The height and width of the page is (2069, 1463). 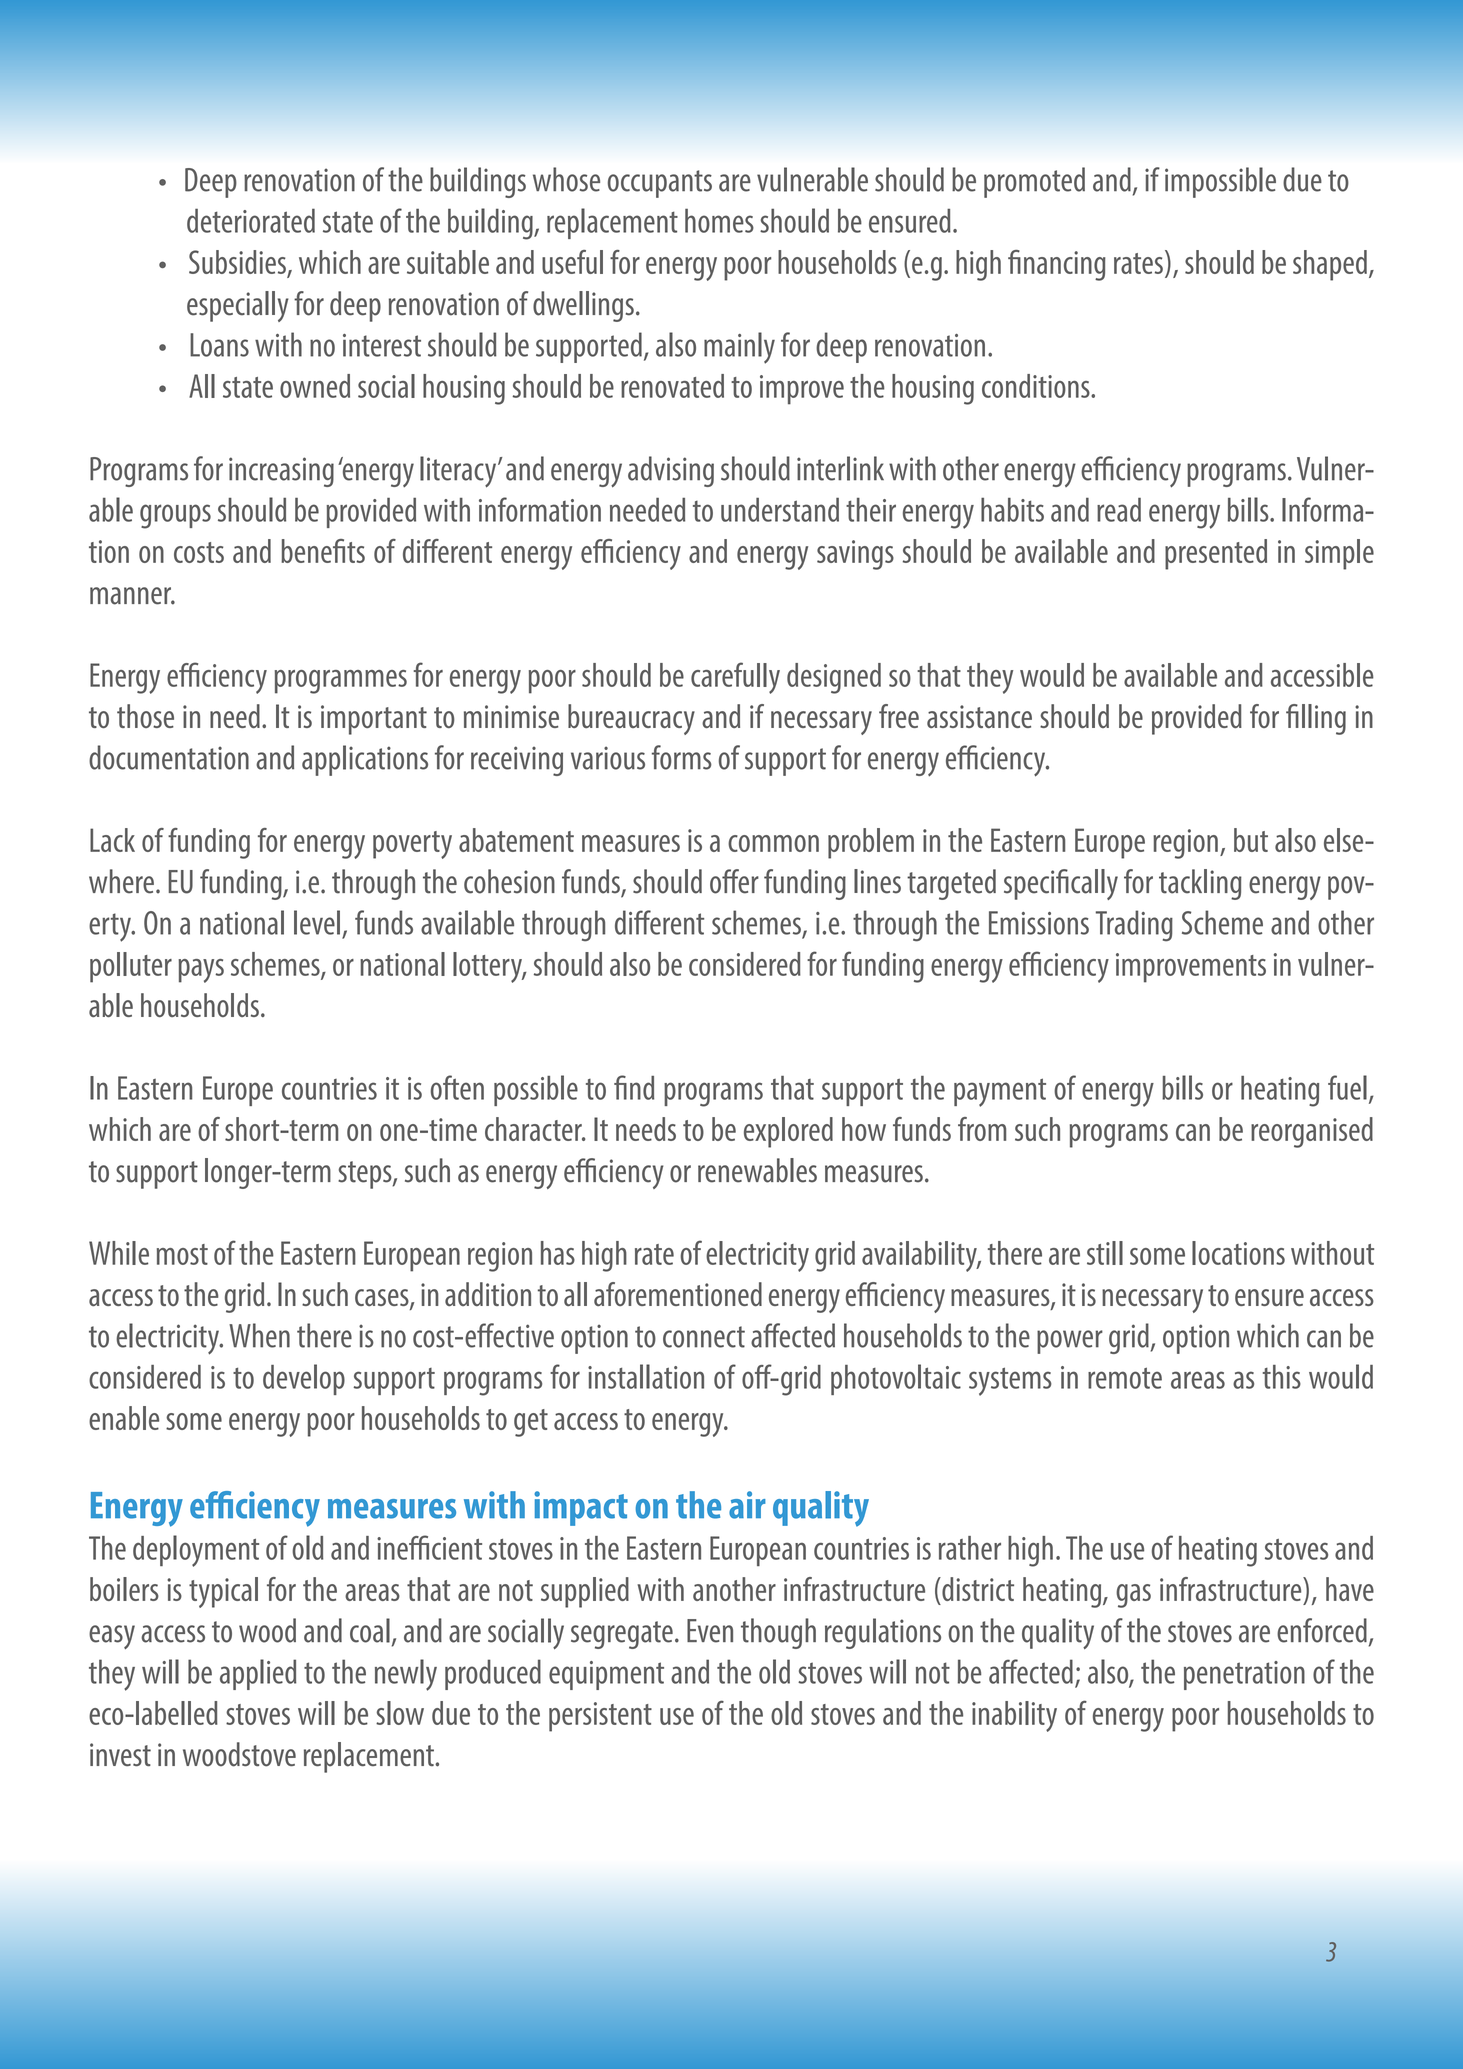 I want to click on carefully, so click(x=735, y=678).
